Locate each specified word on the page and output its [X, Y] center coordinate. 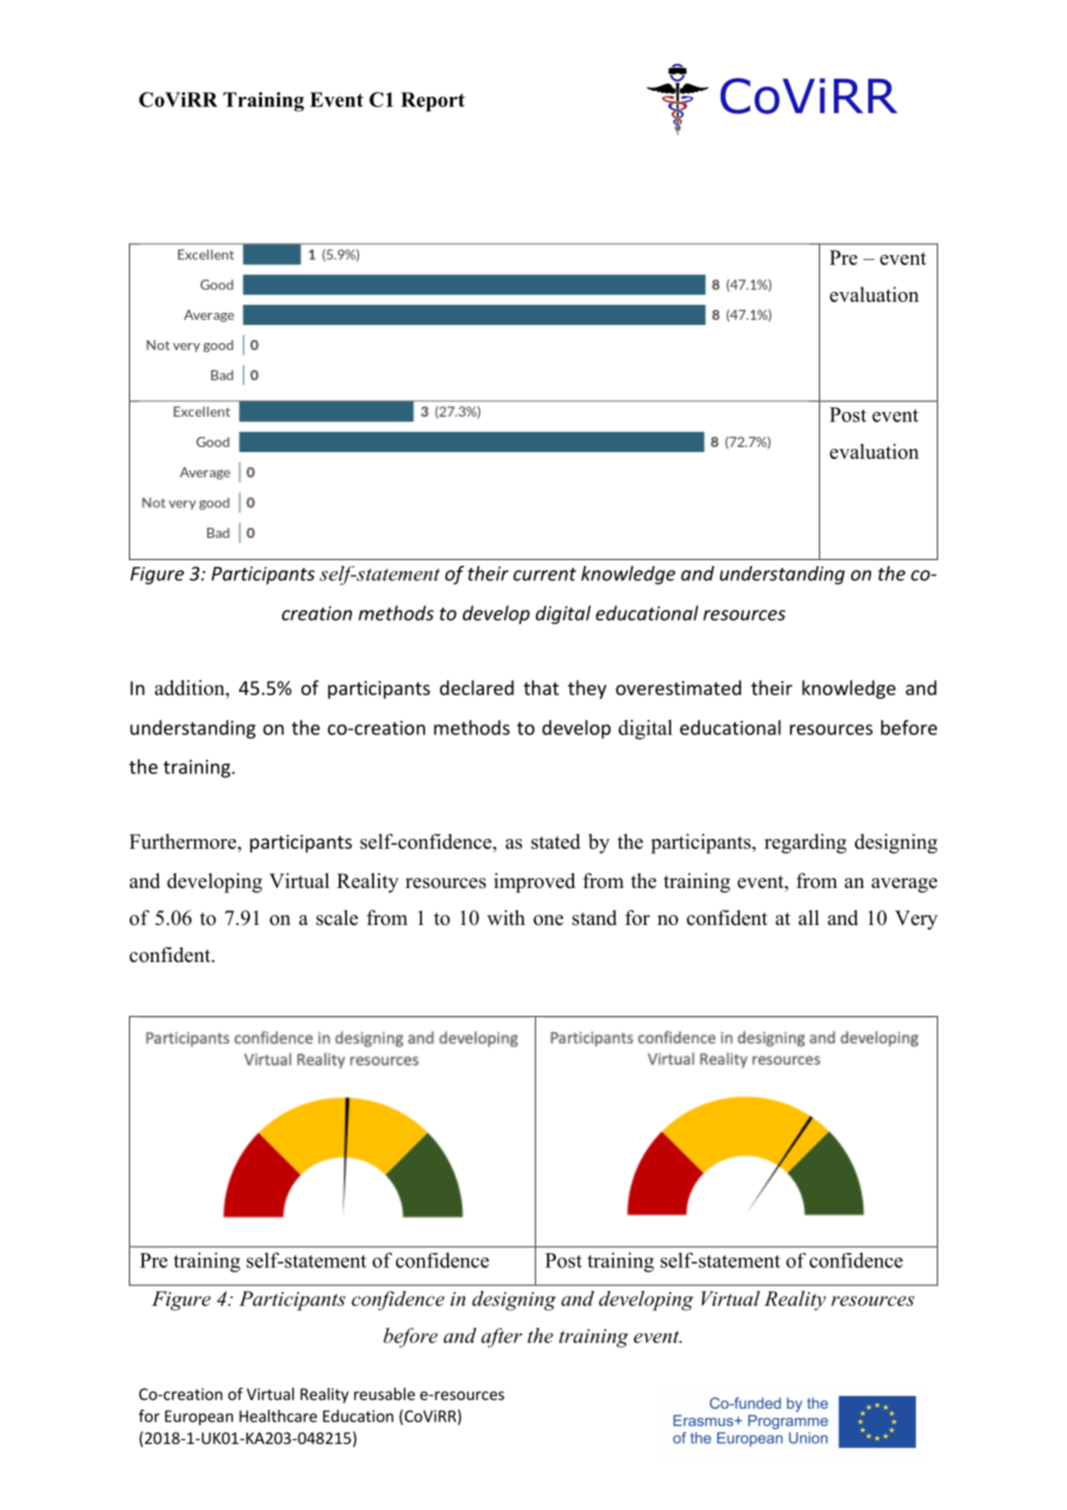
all [808, 917]
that [541, 687]
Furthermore [184, 843]
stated [556, 841]
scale [337, 918]
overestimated [678, 687]
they [587, 689]
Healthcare [278, 1415]
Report [433, 102]
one [548, 920]
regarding [805, 844]
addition [191, 688]
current [544, 574]
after [501, 1338]
